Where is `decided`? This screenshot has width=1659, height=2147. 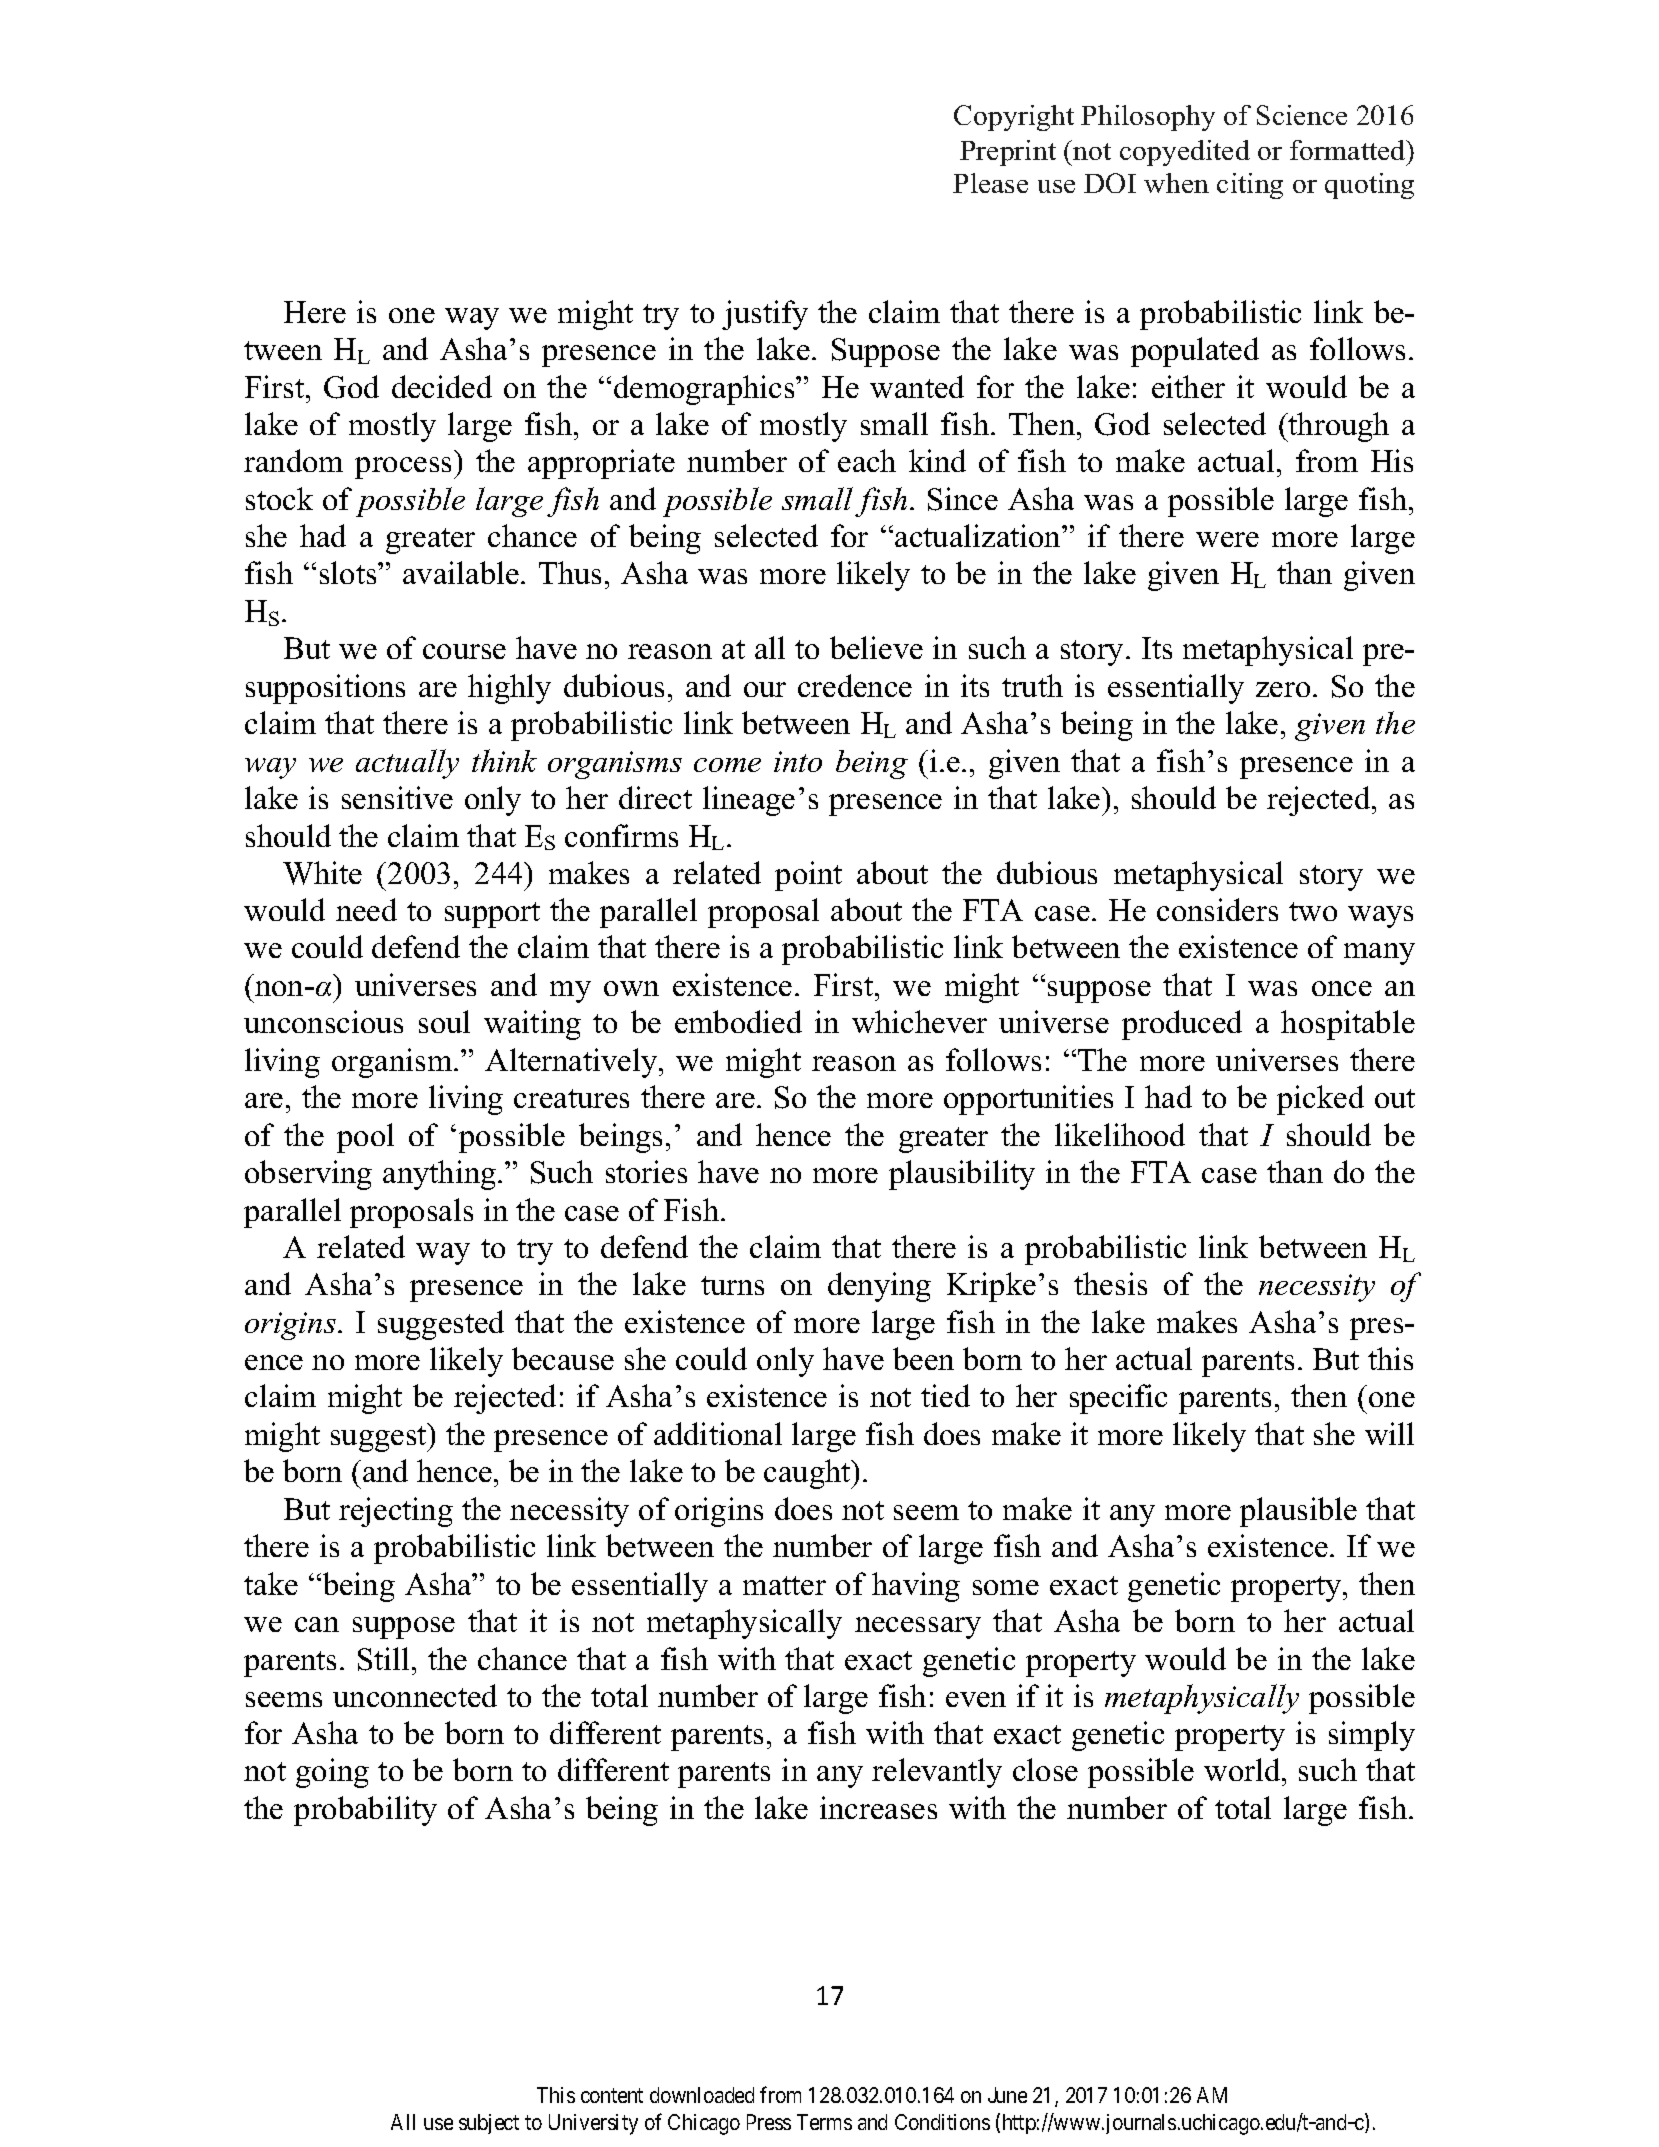
decided is located at coordinates (442, 386).
